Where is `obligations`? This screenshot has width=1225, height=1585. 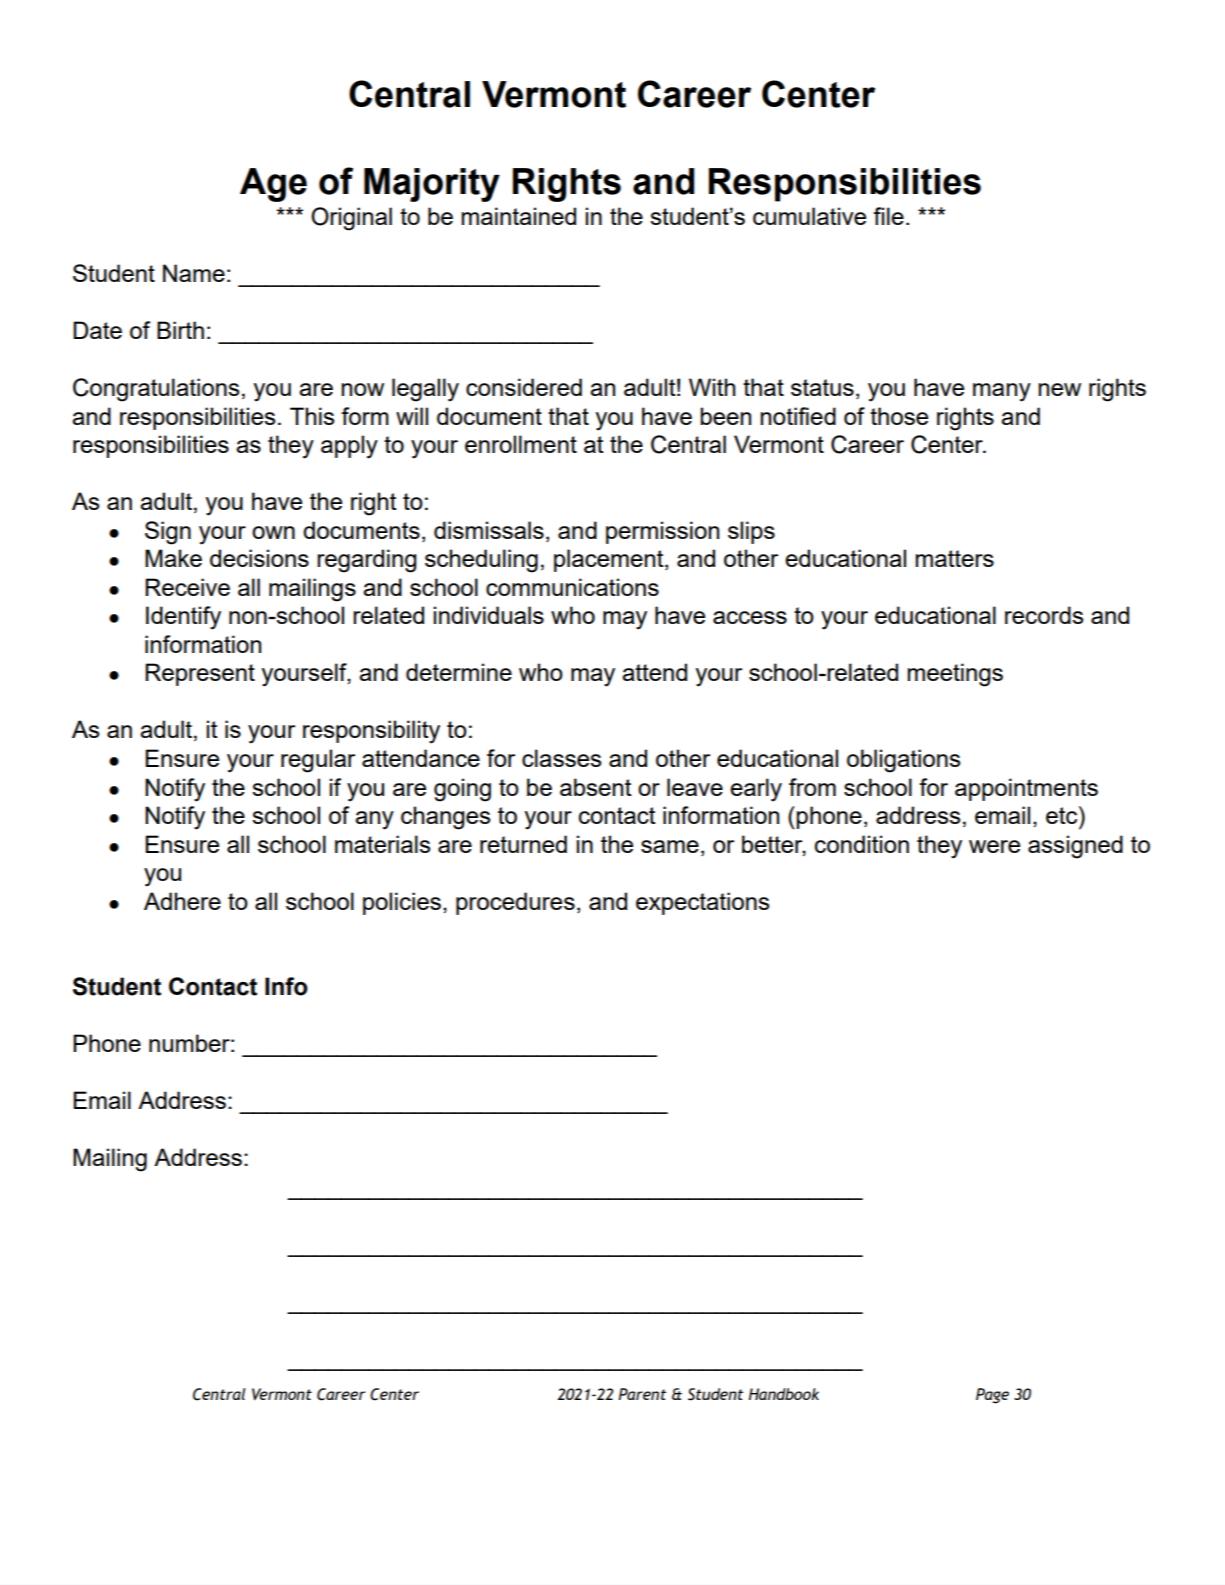 obligations is located at coordinates (903, 761).
